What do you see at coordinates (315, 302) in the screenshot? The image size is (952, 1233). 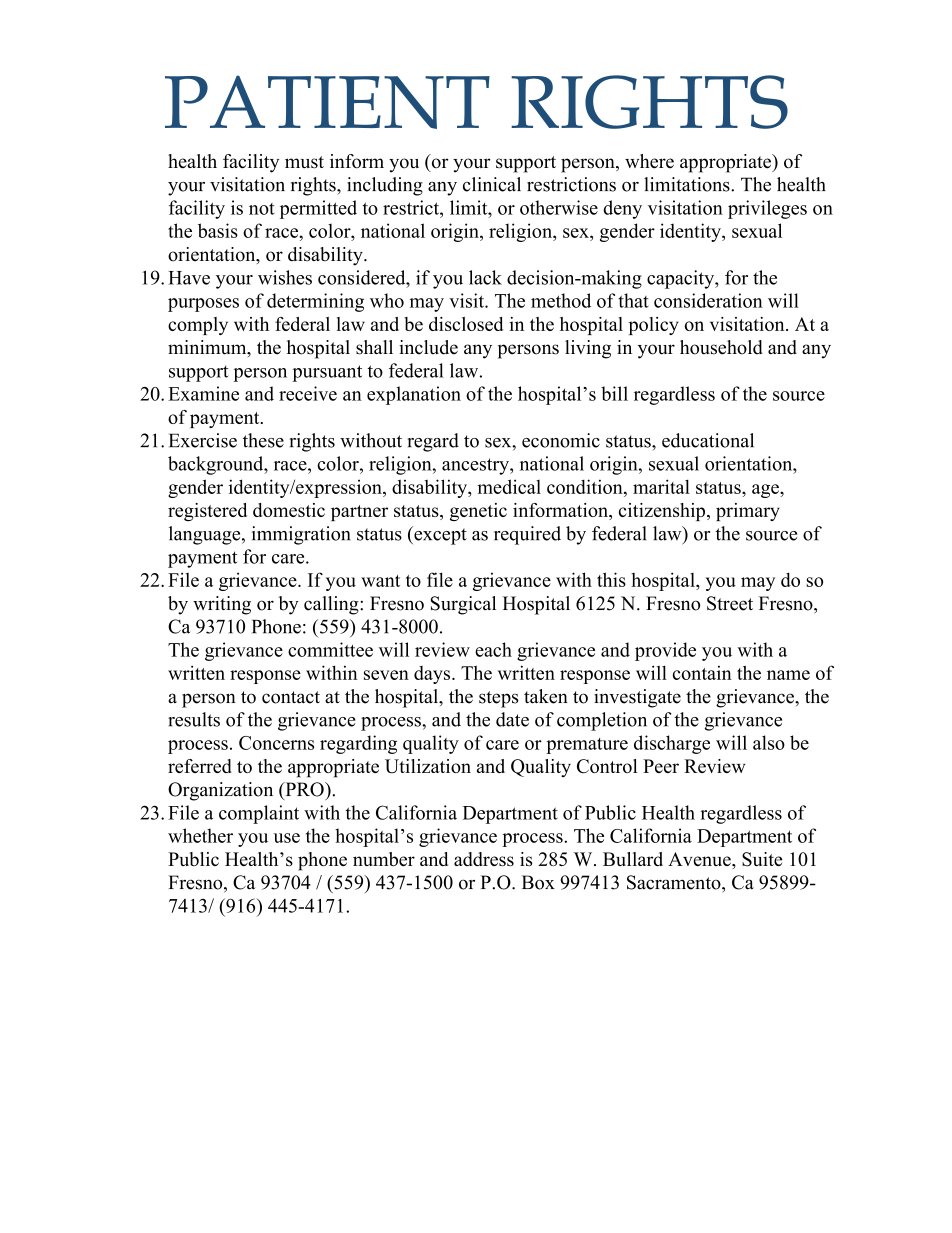 I see `determining` at bounding box center [315, 302].
